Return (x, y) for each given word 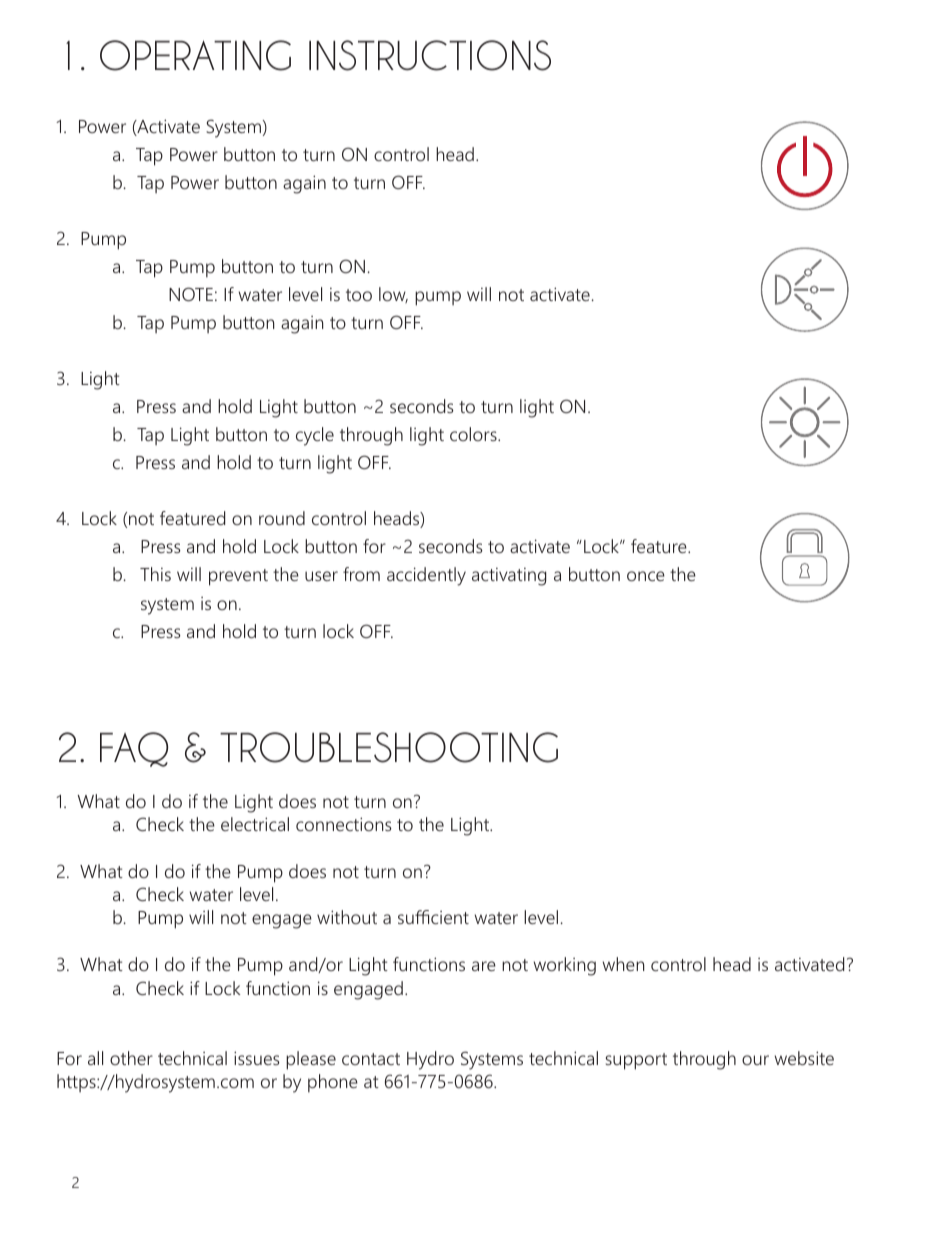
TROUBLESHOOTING (389, 747)
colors (474, 434)
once (646, 576)
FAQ (134, 749)
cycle (315, 436)
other (131, 1058)
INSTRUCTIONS (430, 55)
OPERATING (195, 55)
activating (509, 577)
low (393, 295)
